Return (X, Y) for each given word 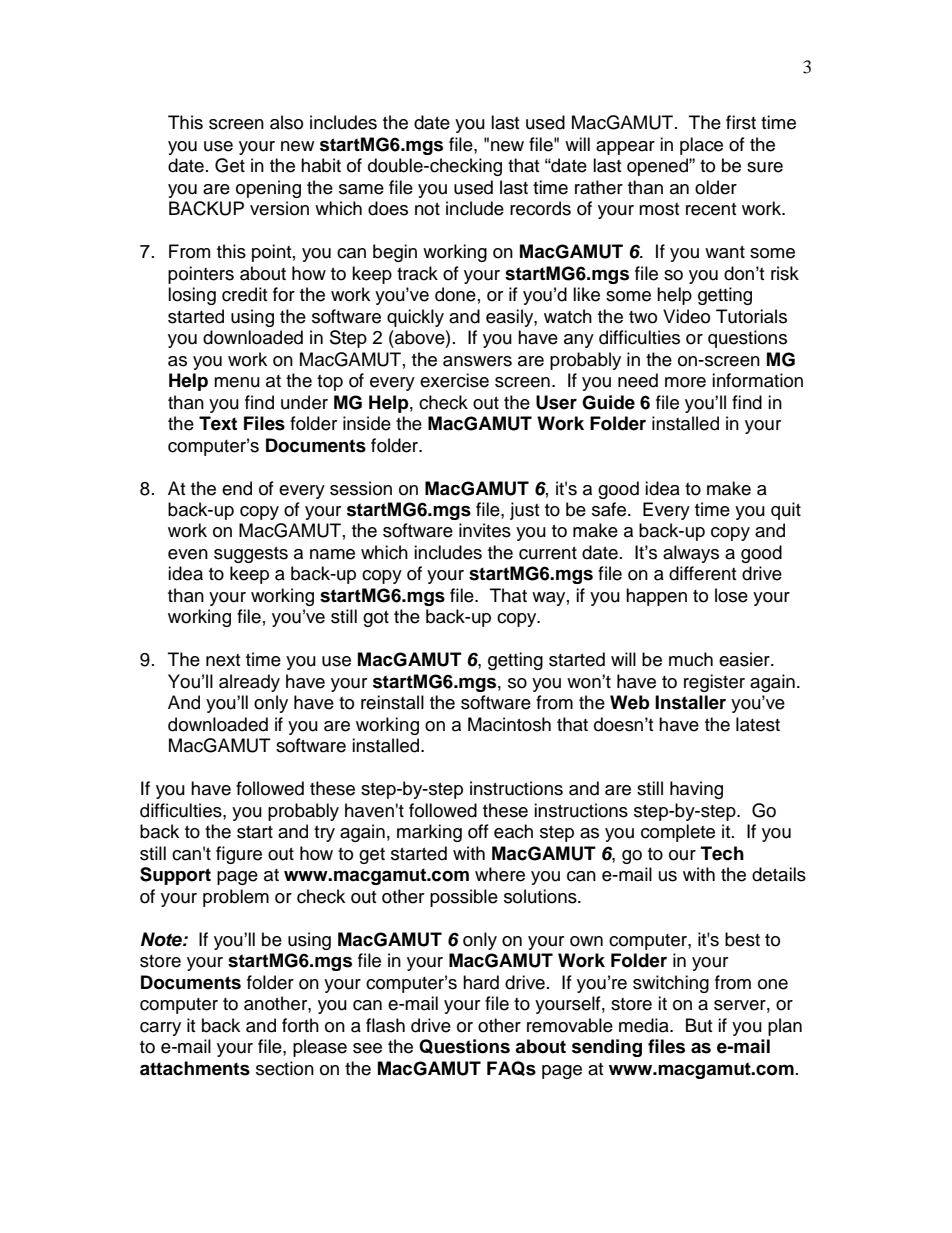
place (701, 146)
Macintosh (509, 724)
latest (758, 724)
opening (268, 189)
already (249, 683)
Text (218, 423)
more (685, 382)
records (540, 208)
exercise (454, 380)
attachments (195, 1068)
